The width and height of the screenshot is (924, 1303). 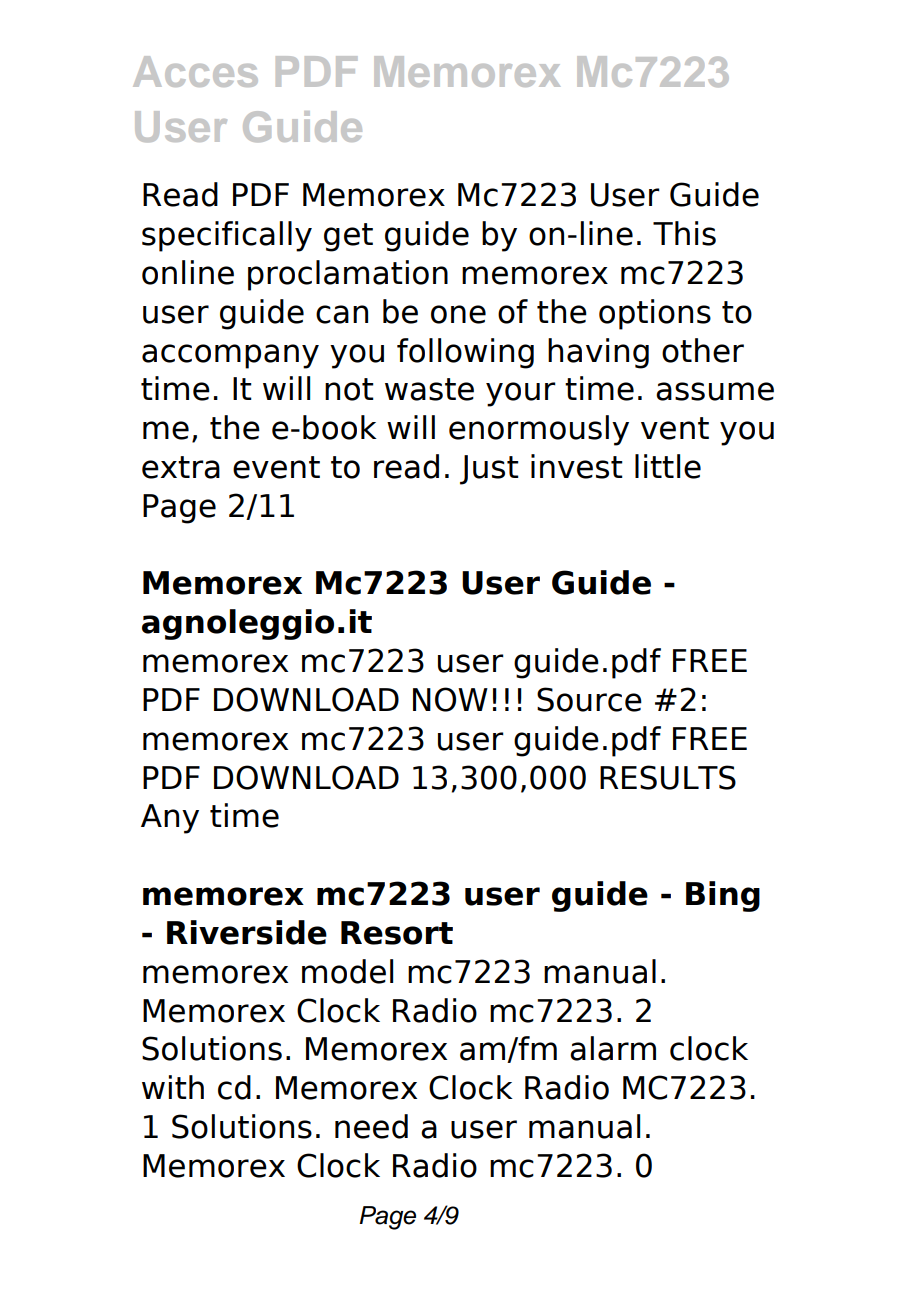 I want to click on Acces, so click(x=195, y=71).
